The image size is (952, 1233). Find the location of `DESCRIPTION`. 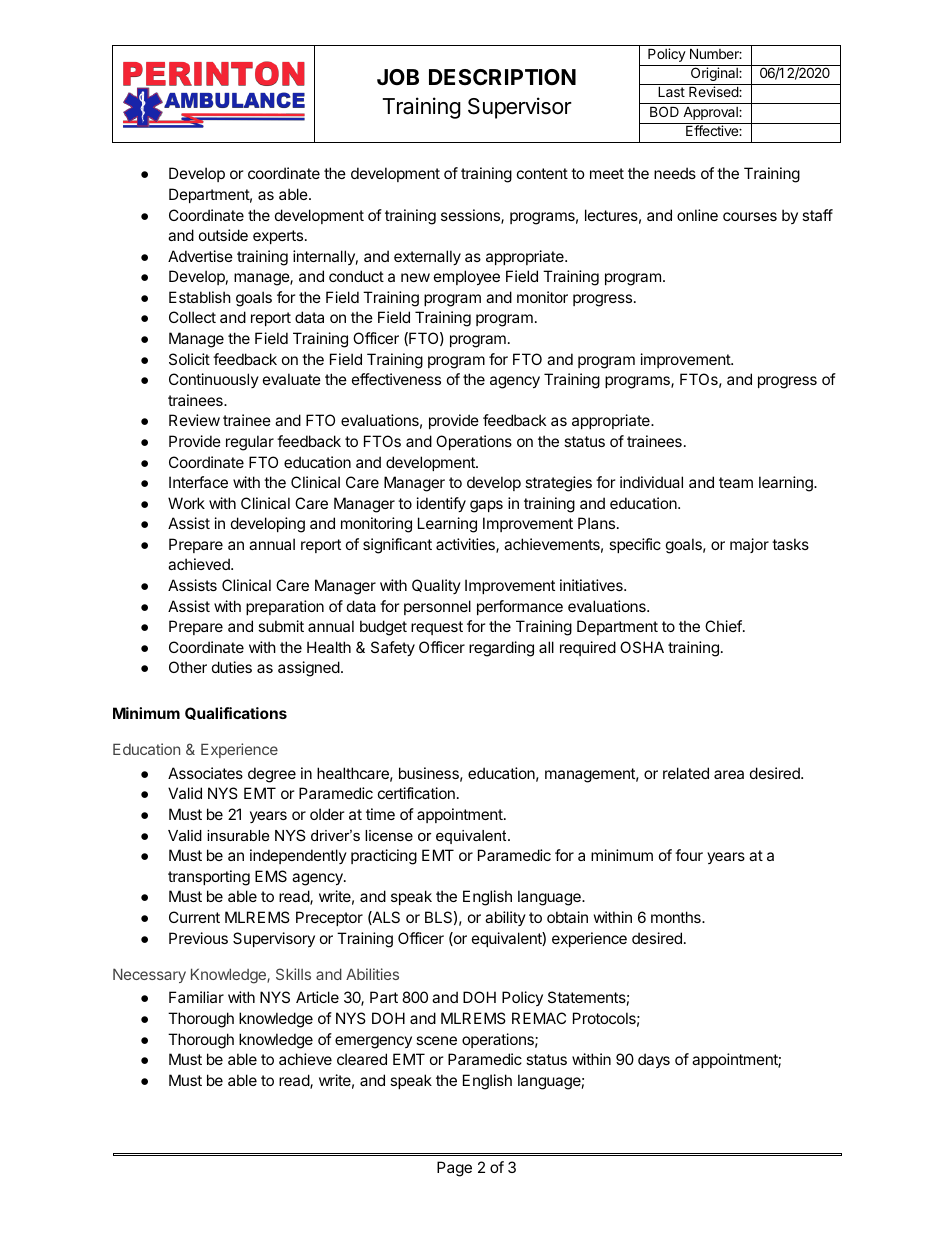

DESCRIPTION is located at coordinates (502, 77).
